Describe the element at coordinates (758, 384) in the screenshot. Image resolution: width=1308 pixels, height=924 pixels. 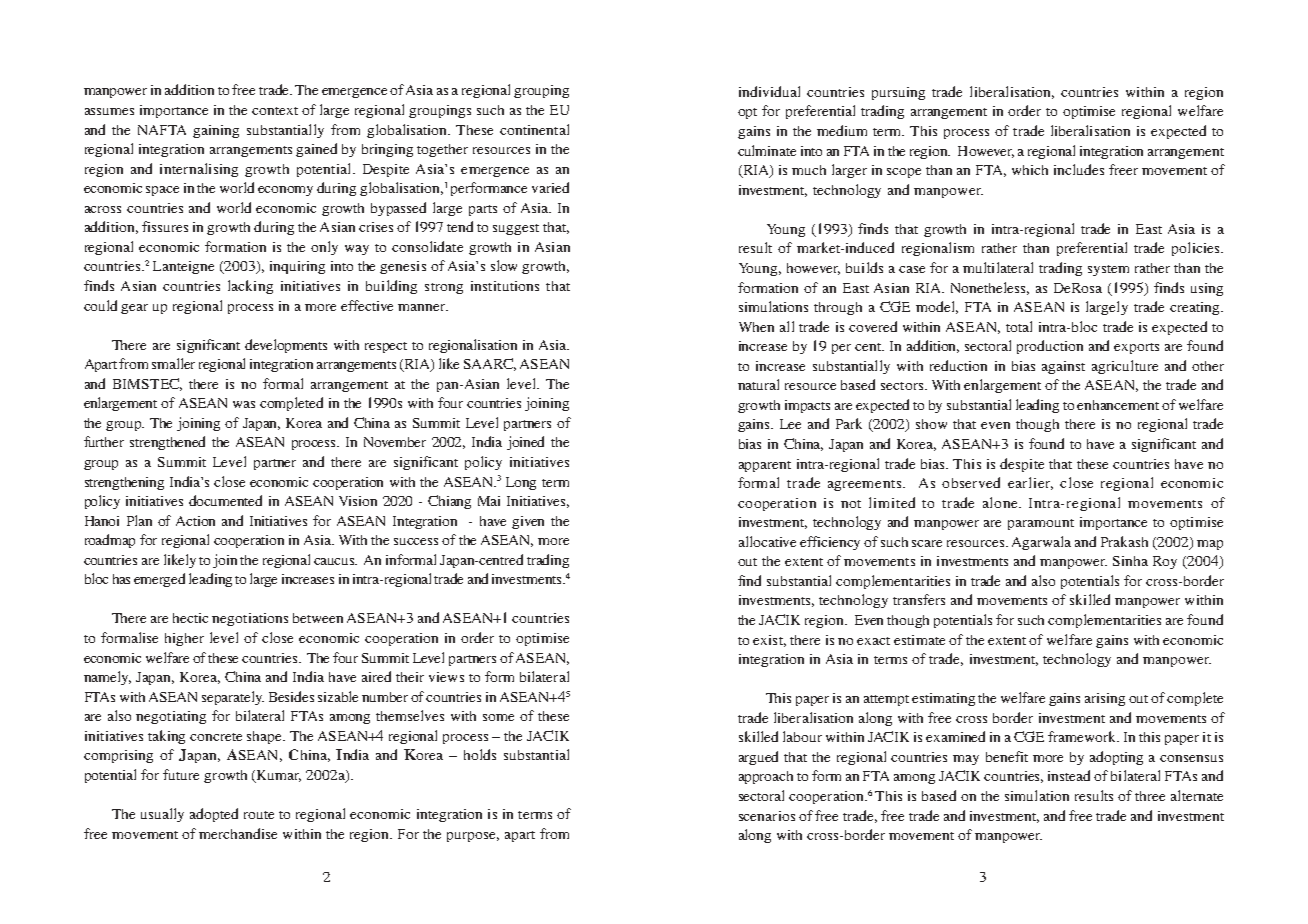
I see `natural` at that location.
